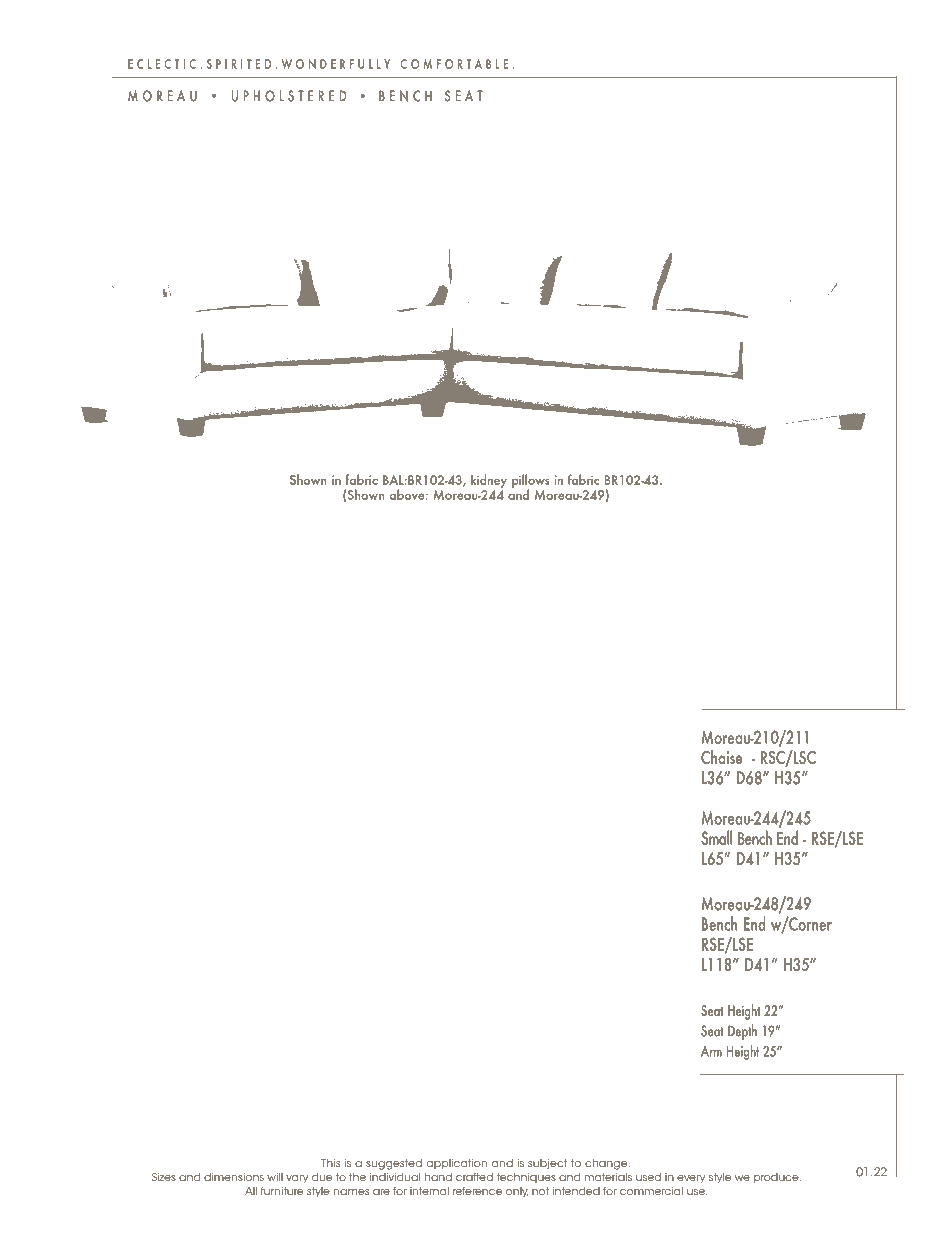  I want to click on Small, so click(716, 837).
